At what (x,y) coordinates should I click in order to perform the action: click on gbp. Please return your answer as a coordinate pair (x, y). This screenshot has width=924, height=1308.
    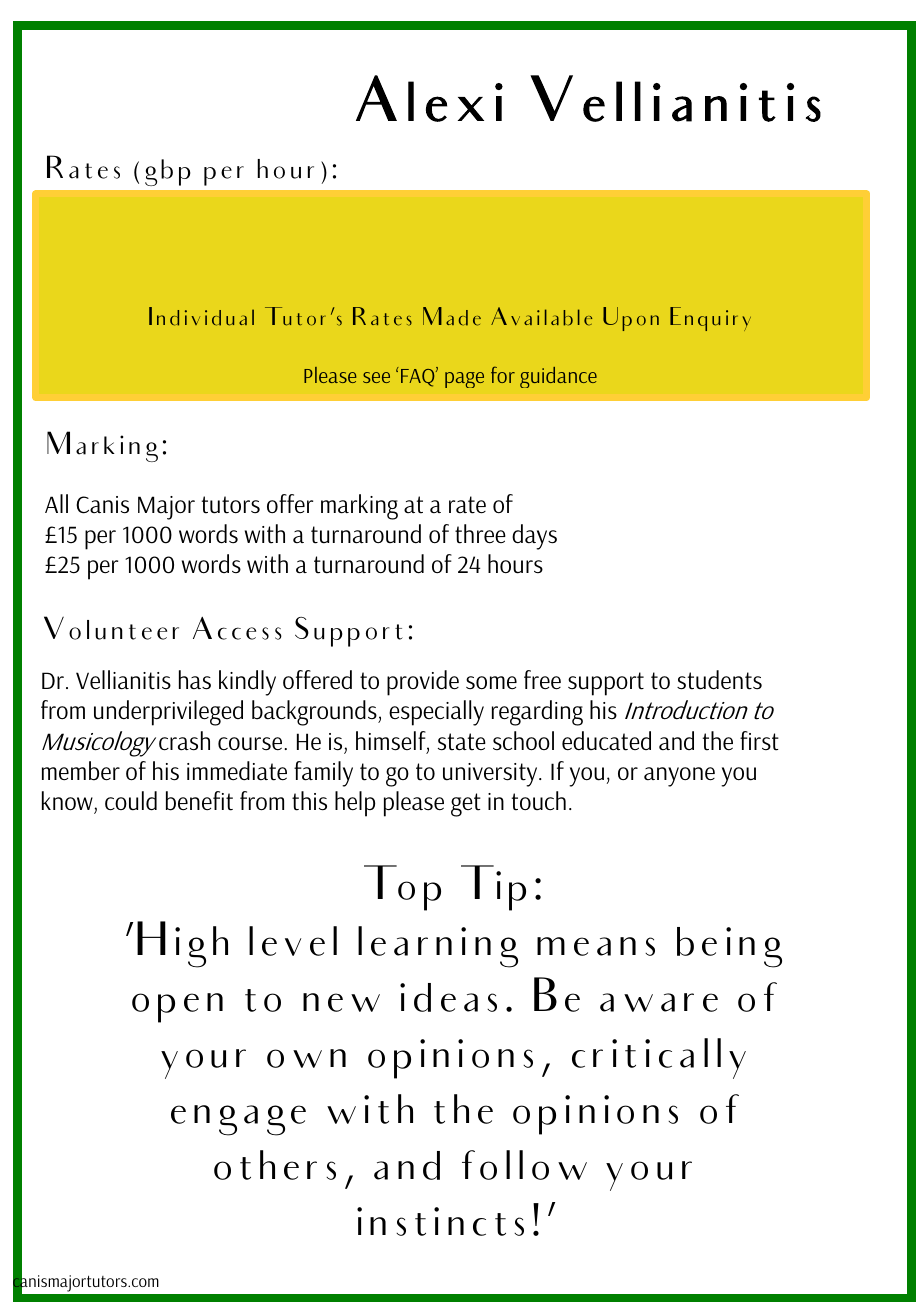
    Looking at the image, I should click on (167, 172).
